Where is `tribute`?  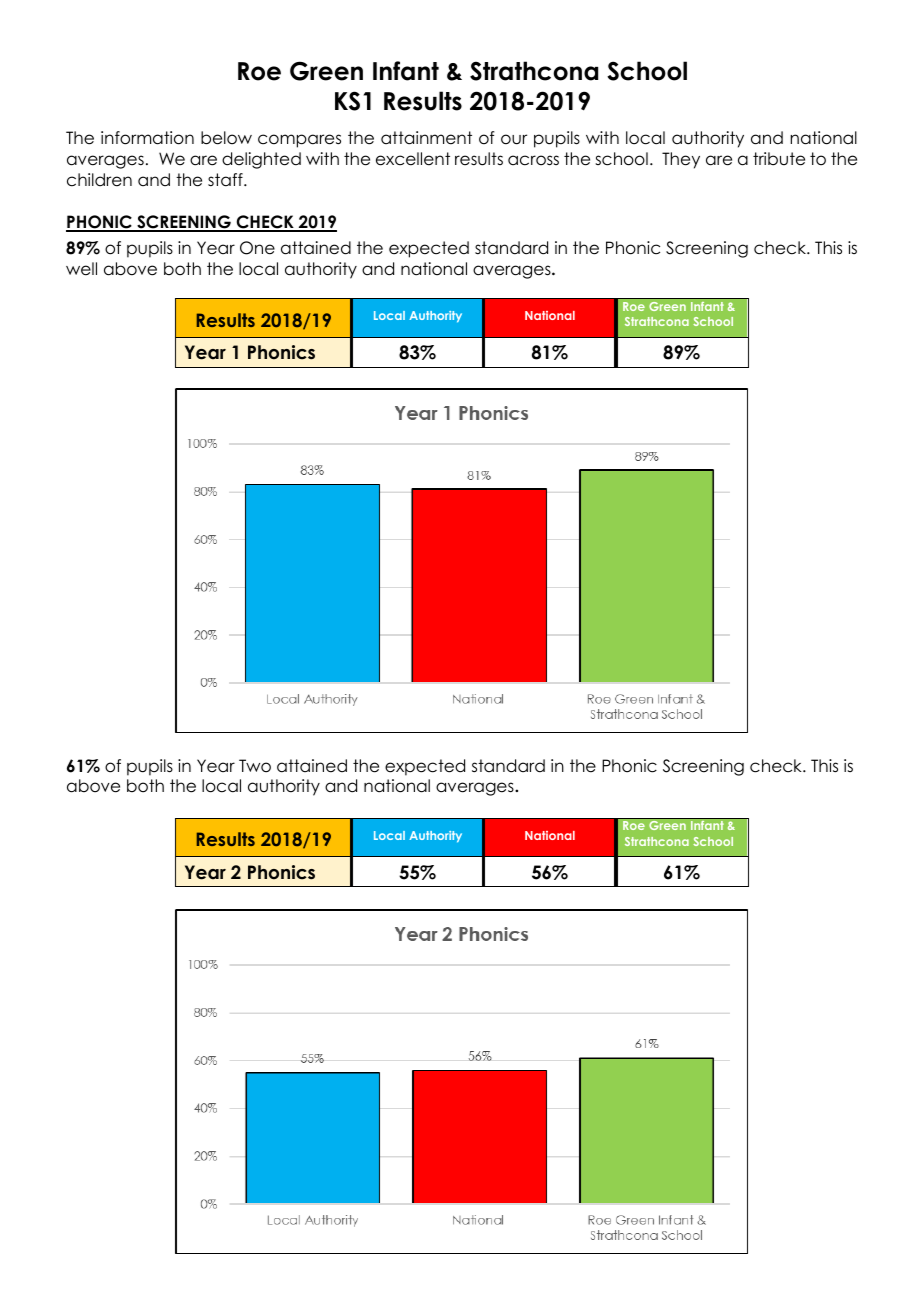 tribute is located at coordinates (779, 159).
